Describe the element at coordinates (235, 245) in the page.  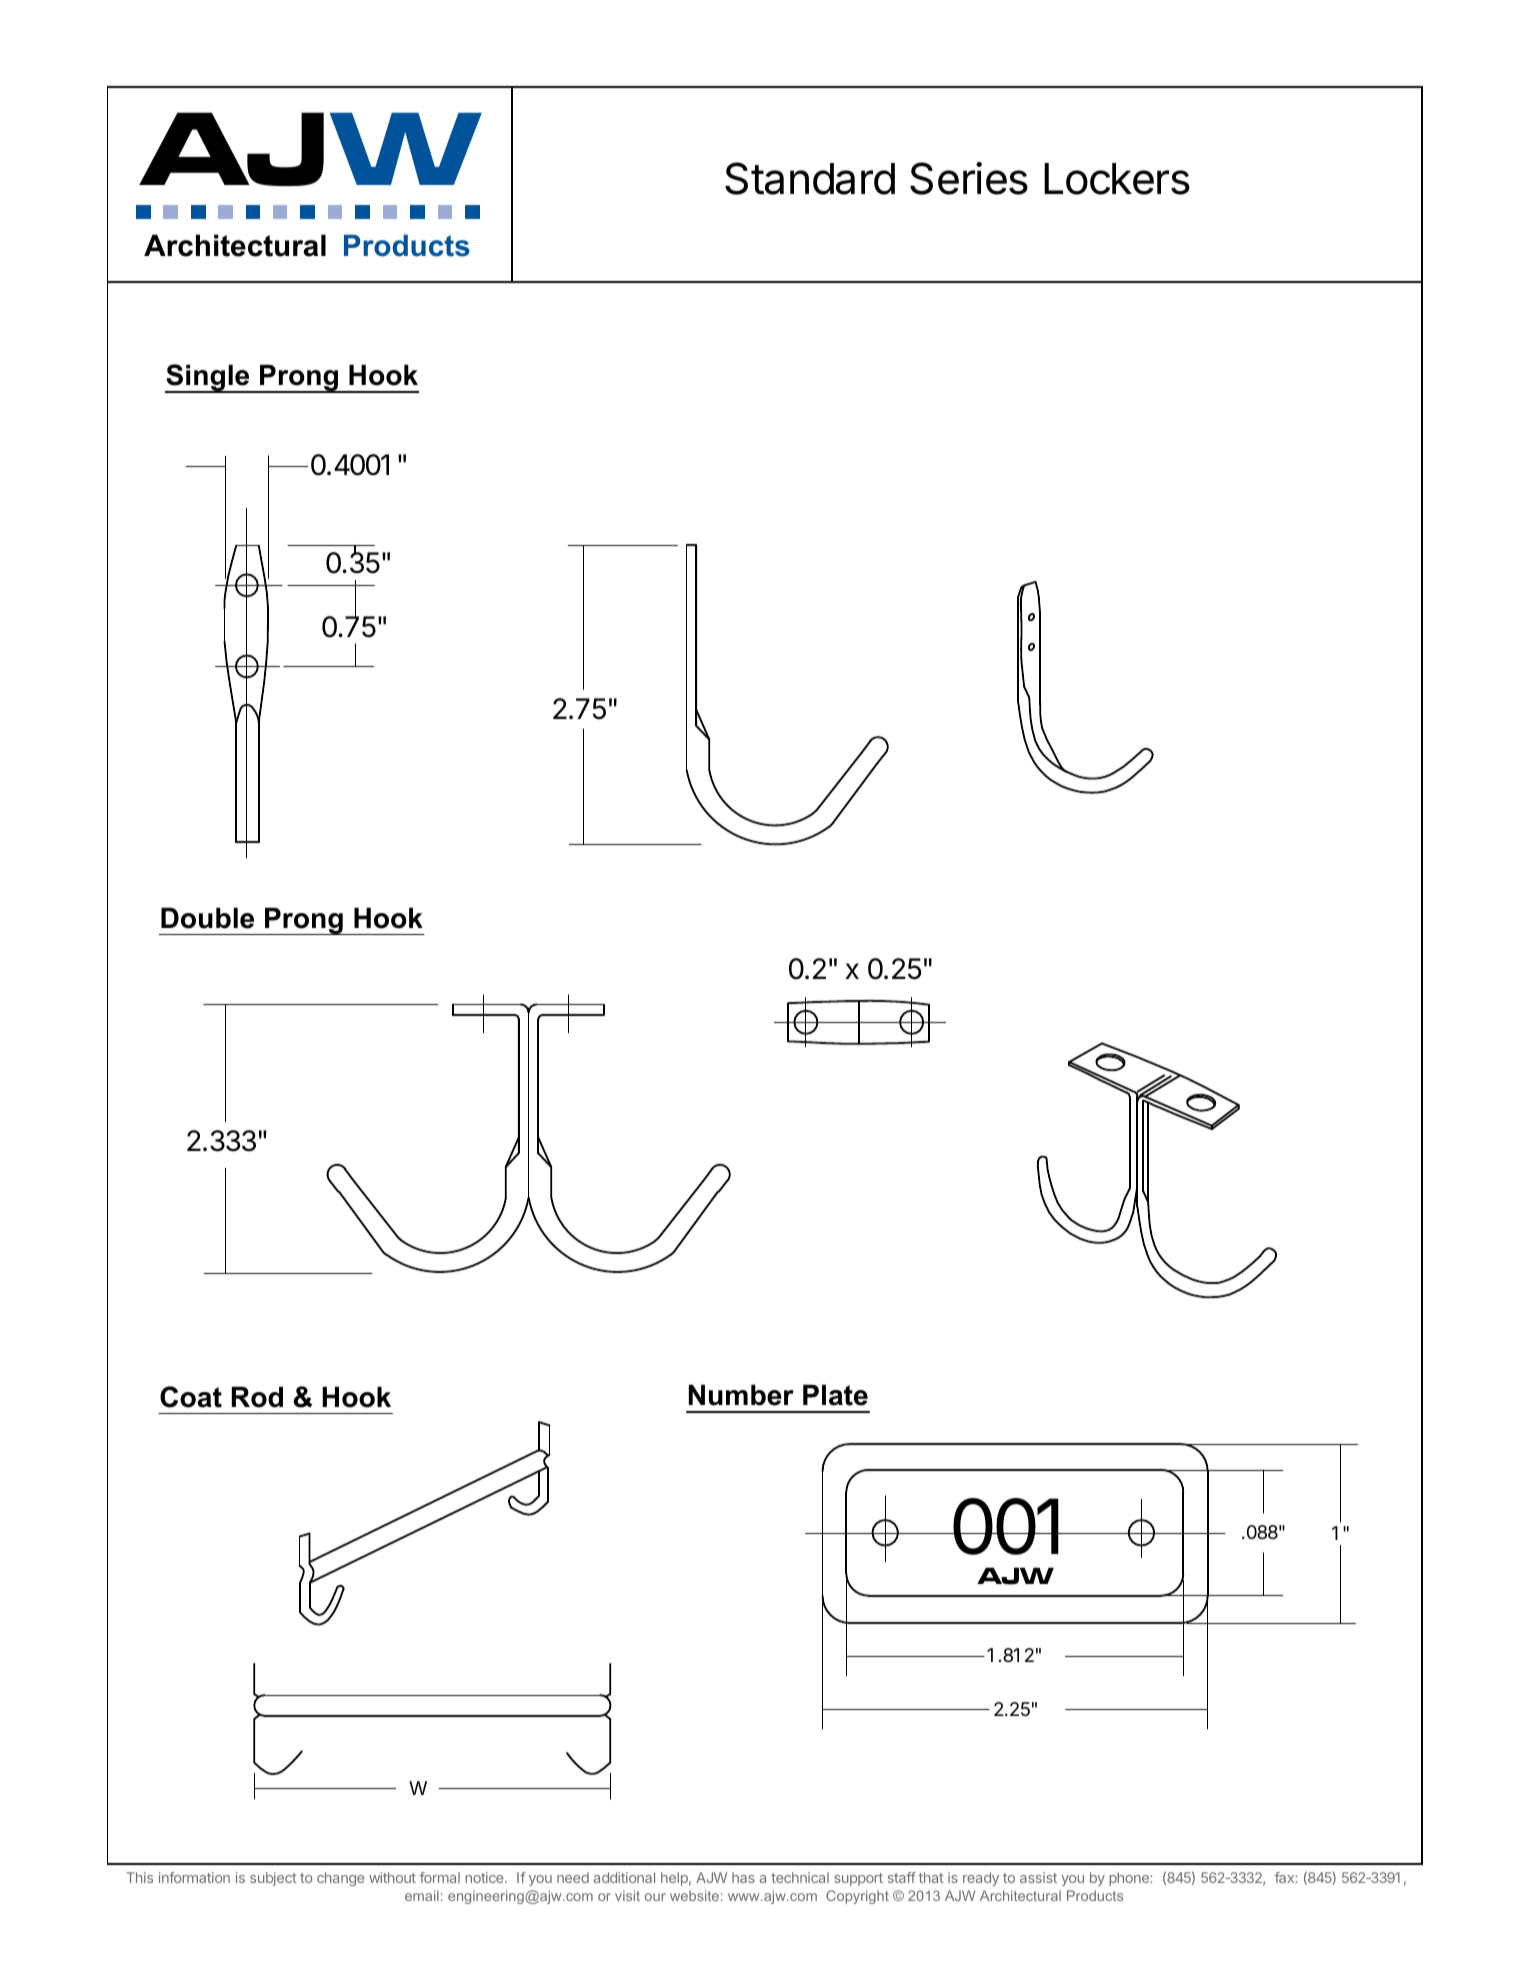
I see `Architectural` at that location.
